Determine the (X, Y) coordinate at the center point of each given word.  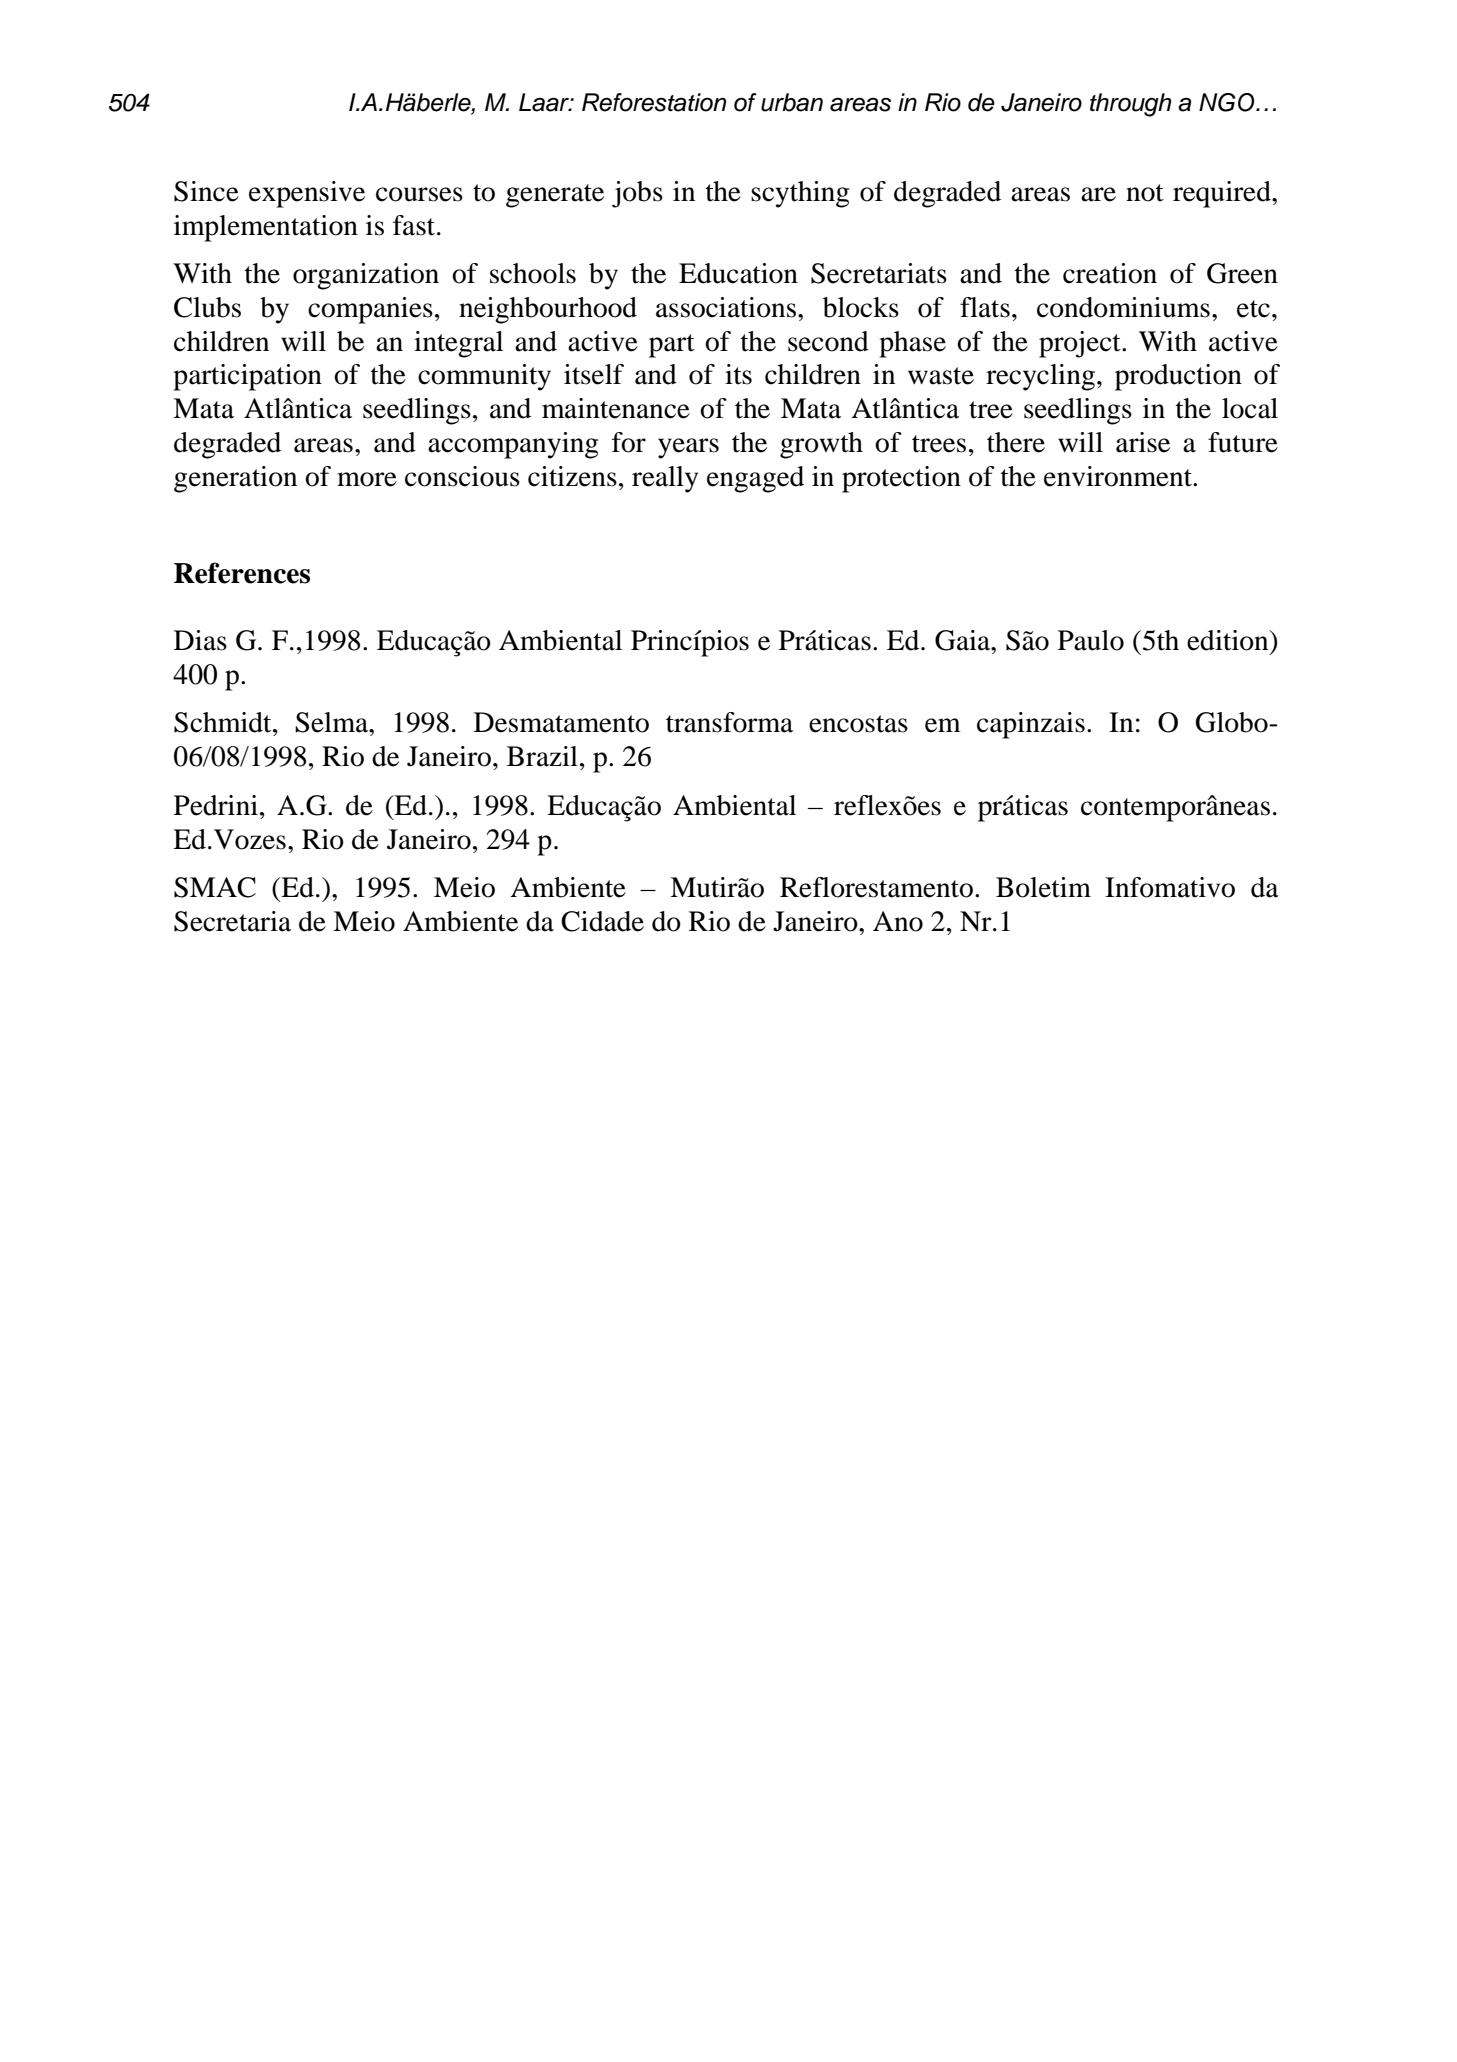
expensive (307, 194)
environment (1119, 476)
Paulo (1091, 640)
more (367, 479)
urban (792, 102)
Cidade (602, 921)
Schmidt (224, 722)
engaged (755, 479)
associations (726, 307)
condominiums (1123, 307)
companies (370, 310)
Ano (898, 921)
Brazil (542, 756)
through (1130, 105)
